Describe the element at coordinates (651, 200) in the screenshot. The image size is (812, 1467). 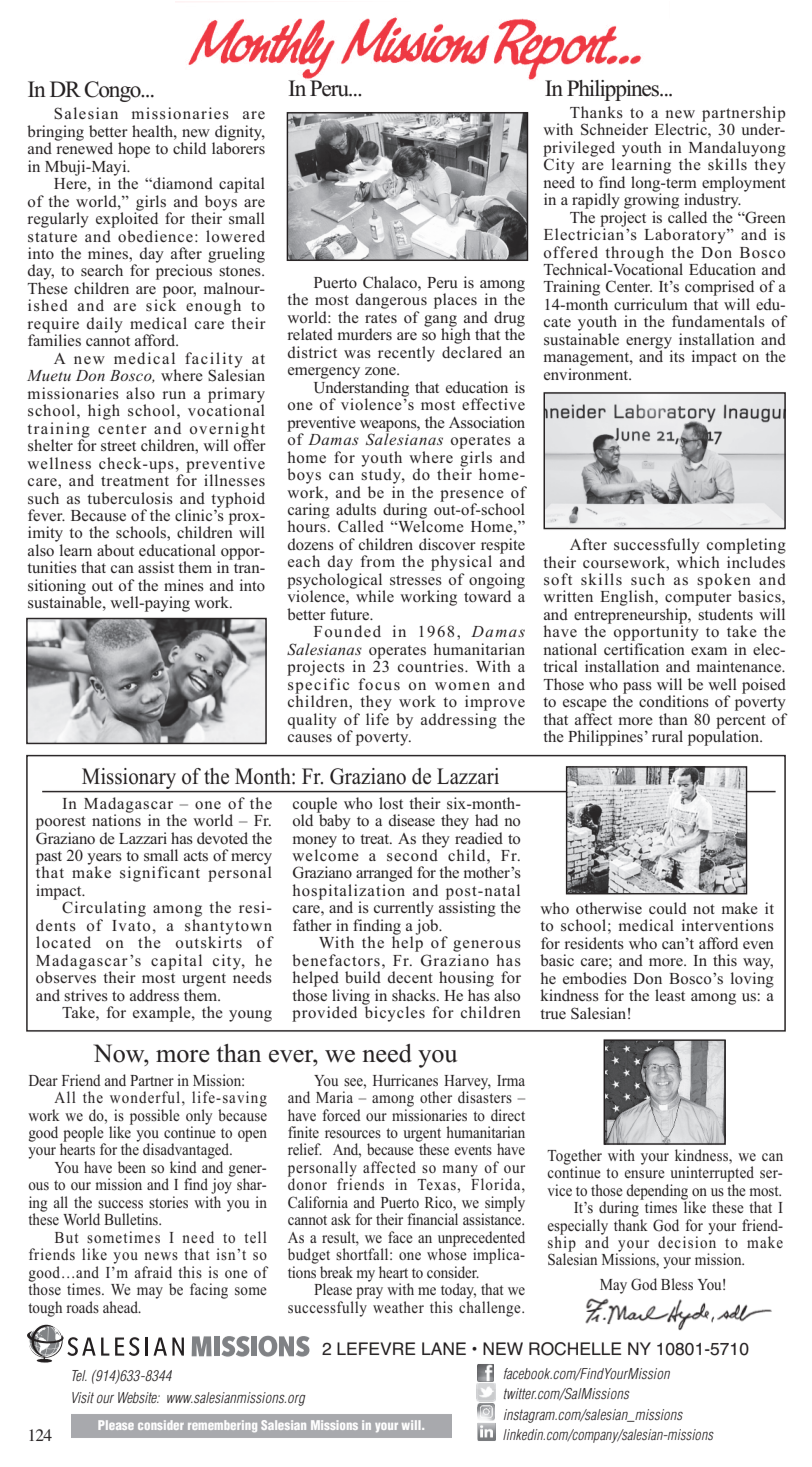
I see `growing` at that location.
